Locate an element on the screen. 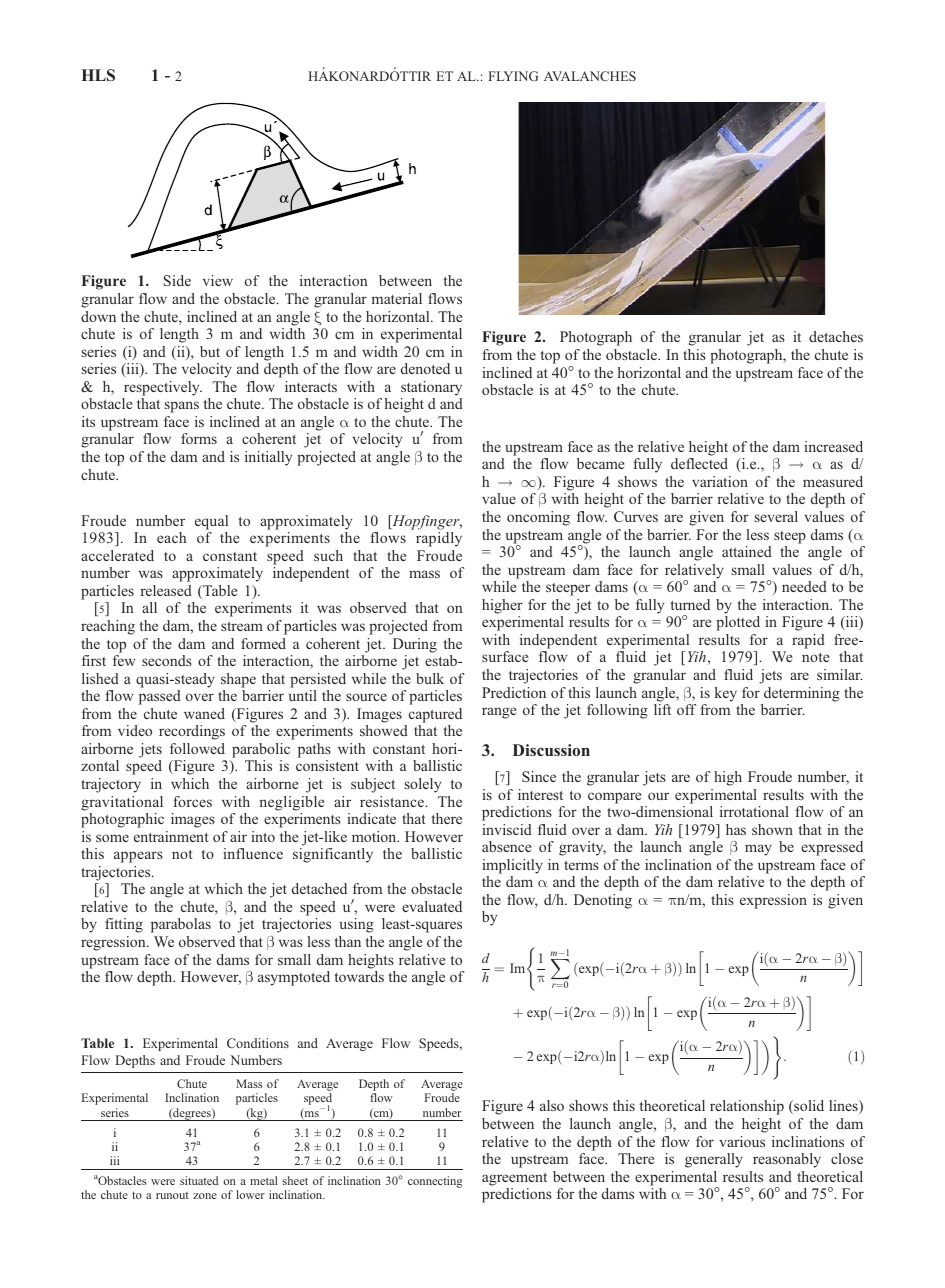  plotted is located at coordinates (738, 623).
